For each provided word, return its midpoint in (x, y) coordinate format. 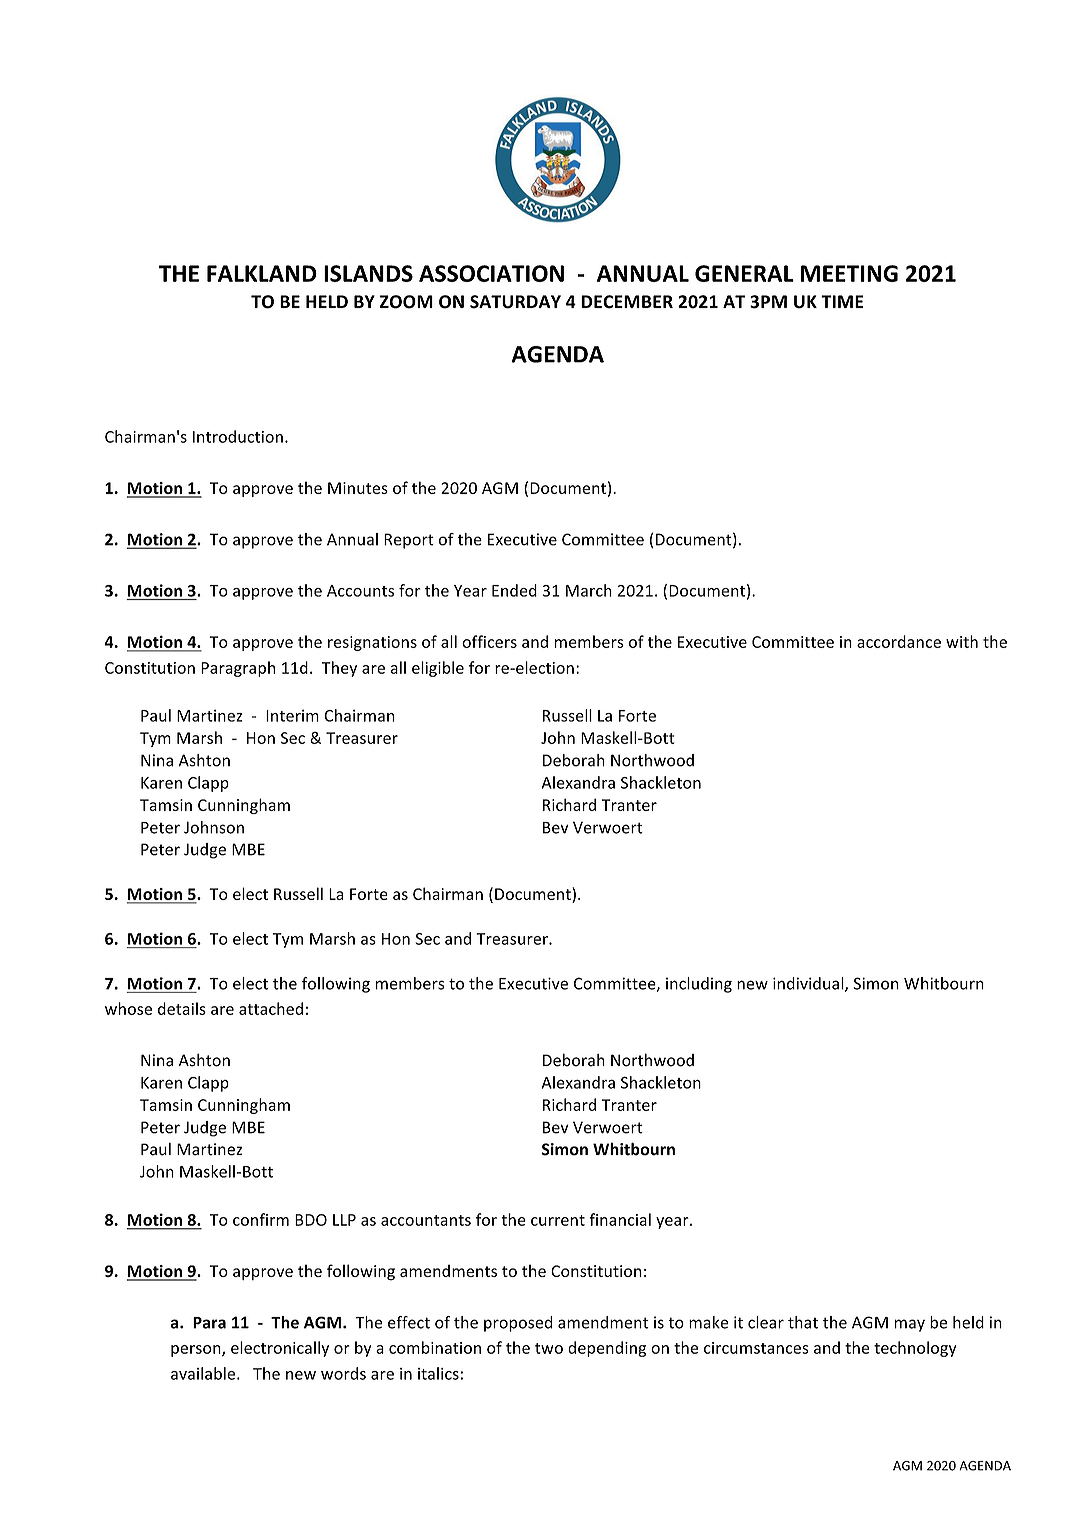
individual (809, 984)
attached (271, 1008)
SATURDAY (515, 302)
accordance (899, 641)
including (699, 985)
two (549, 1348)
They (339, 669)
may (910, 1325)
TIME (842, 301)
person (197, 1351)
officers (489, 641)
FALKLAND (262, 273)
